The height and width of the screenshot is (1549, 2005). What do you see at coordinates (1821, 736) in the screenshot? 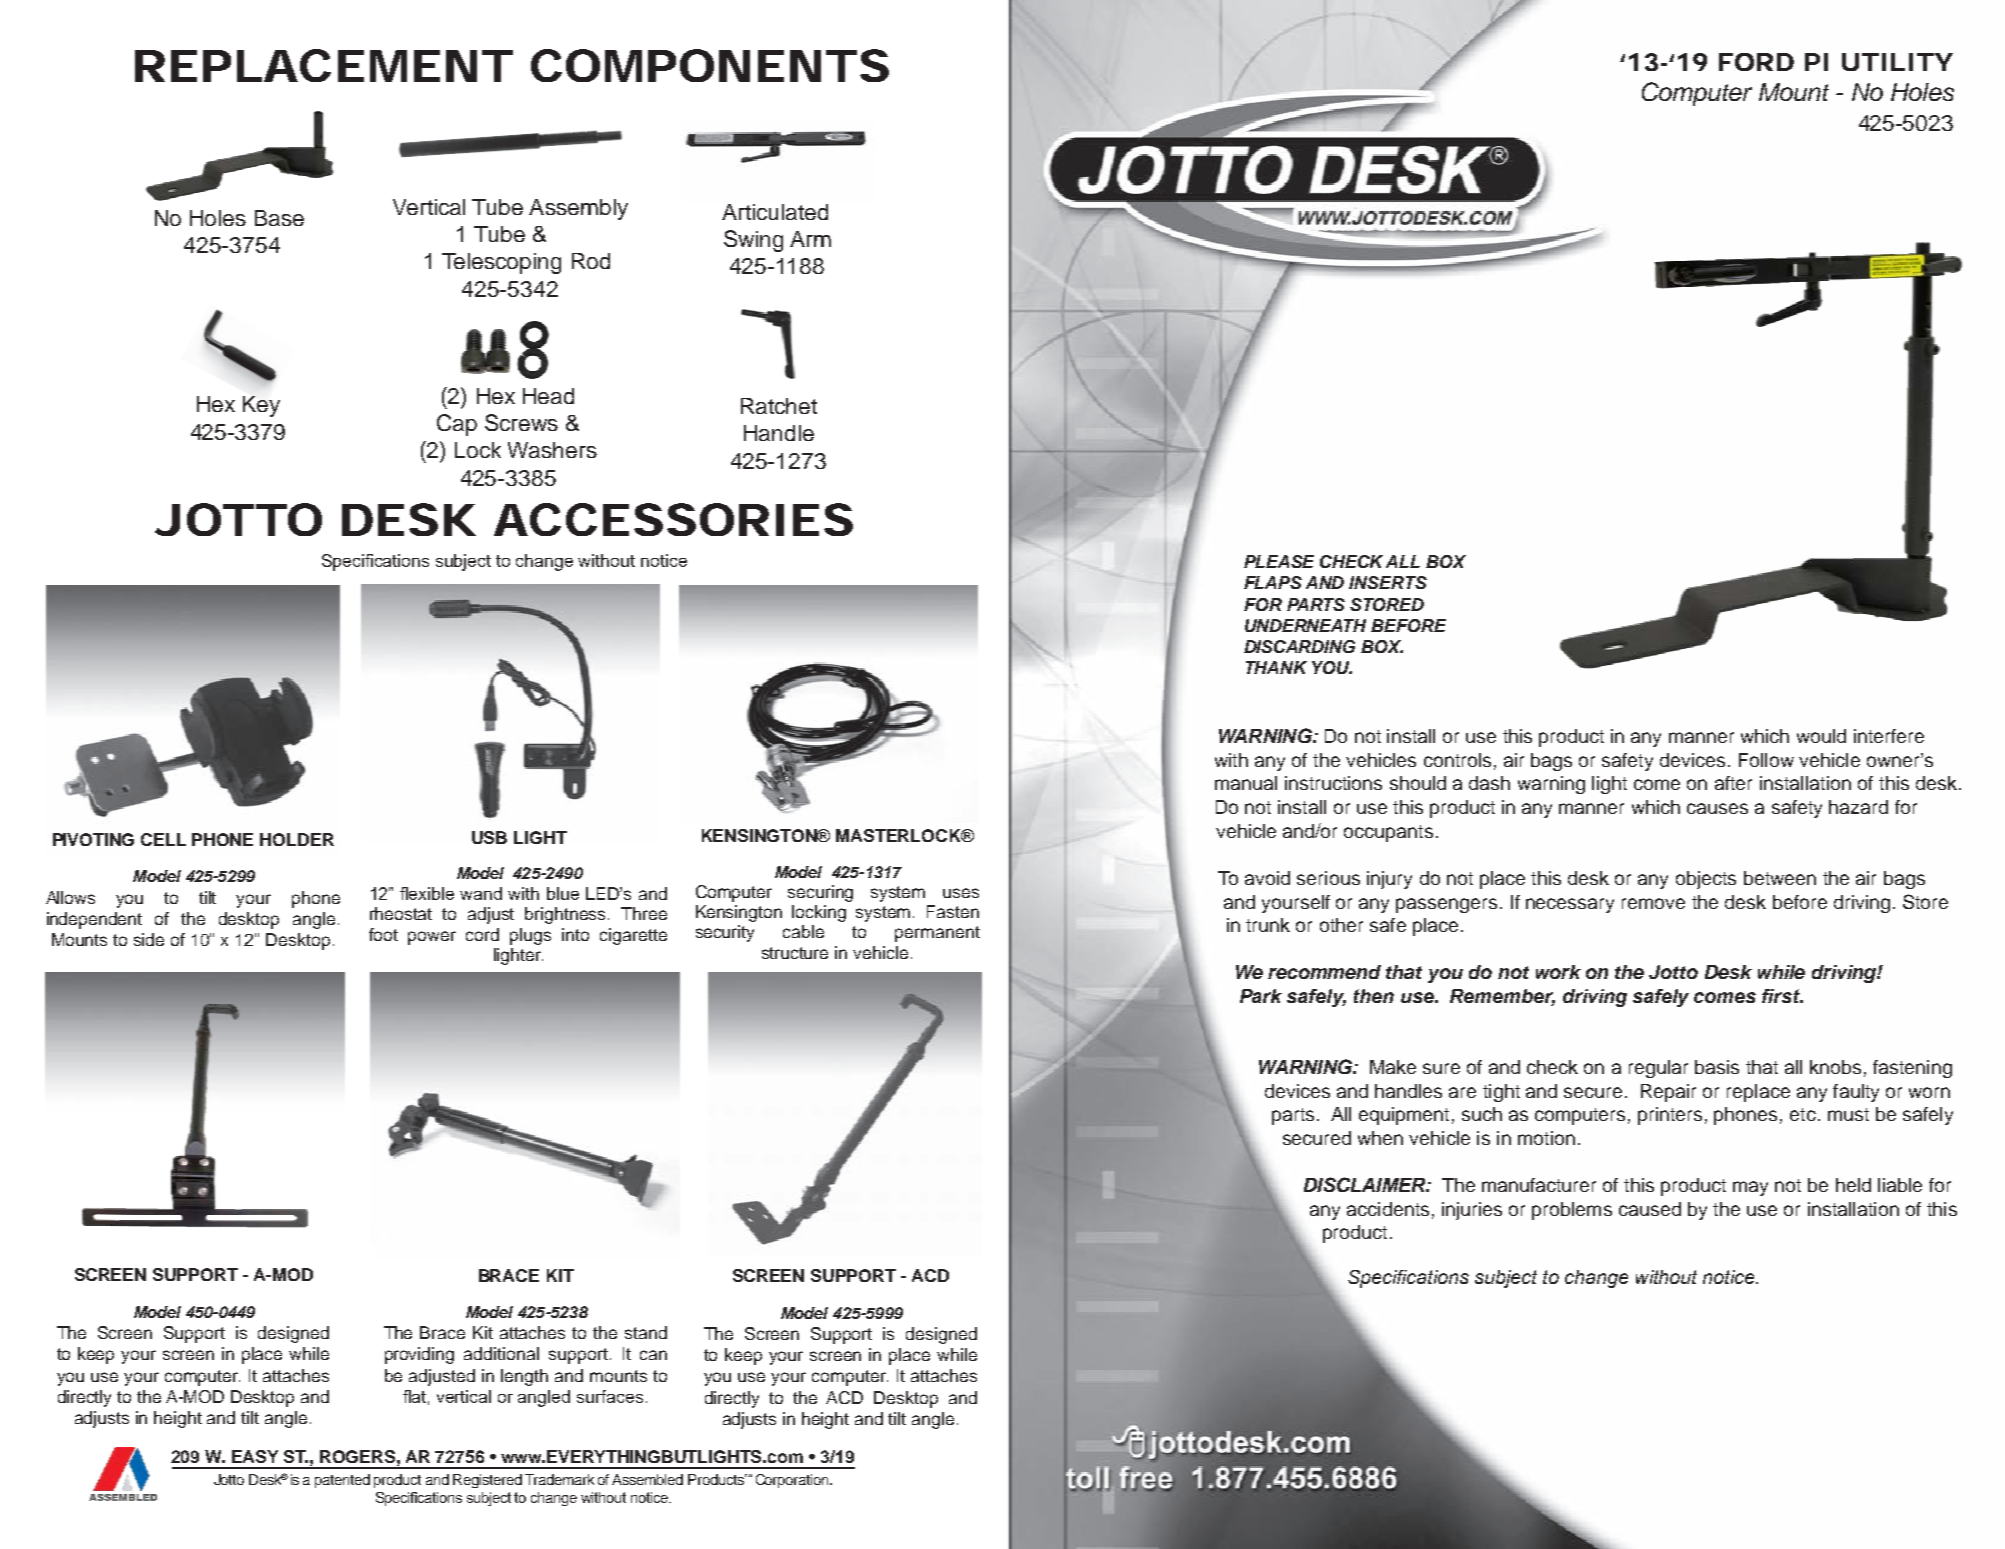
I see `would` at bounding box center [1821, 736].
